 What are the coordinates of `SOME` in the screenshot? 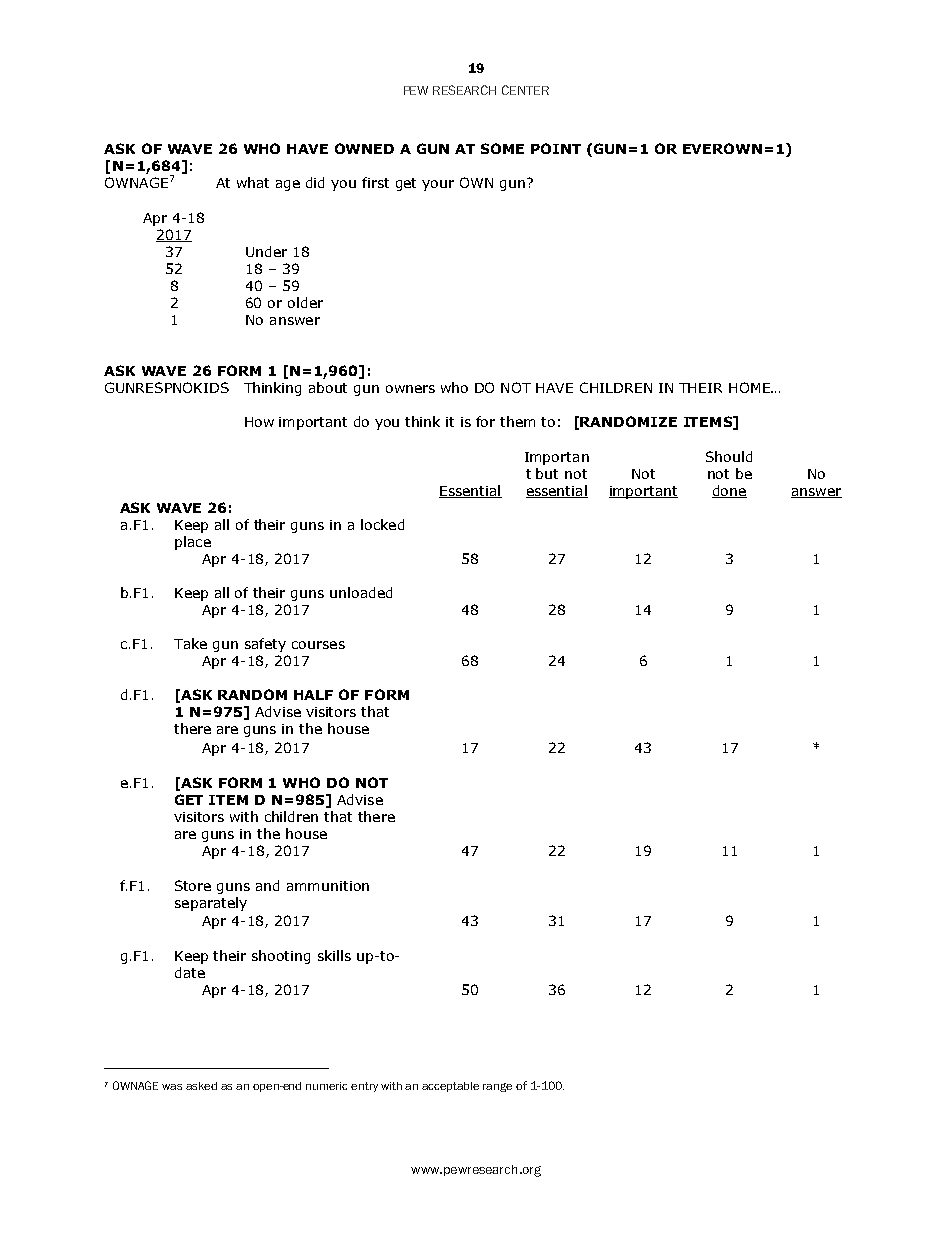 It's located at (502, 148).
